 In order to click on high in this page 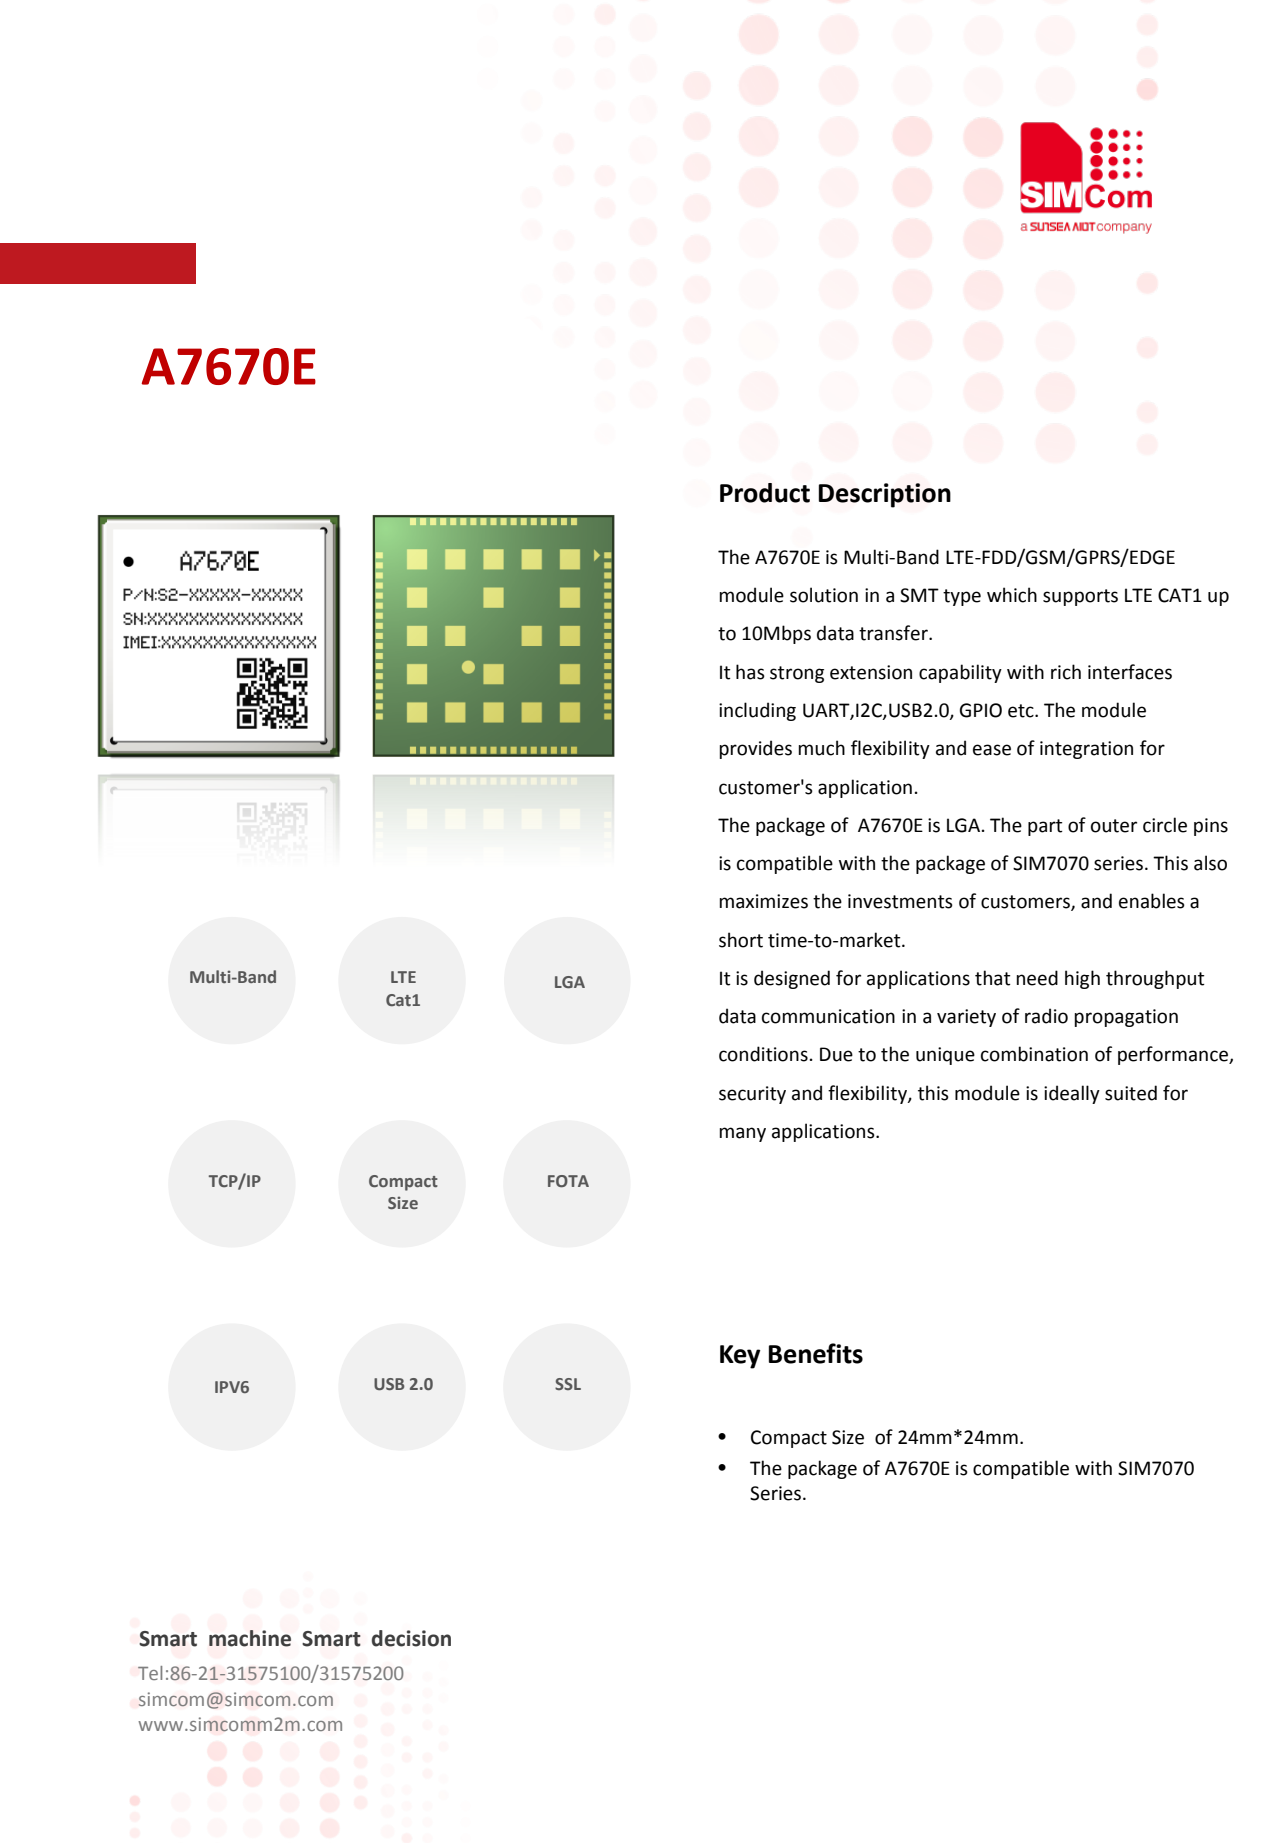, I will do `click(1082, 979)`.
